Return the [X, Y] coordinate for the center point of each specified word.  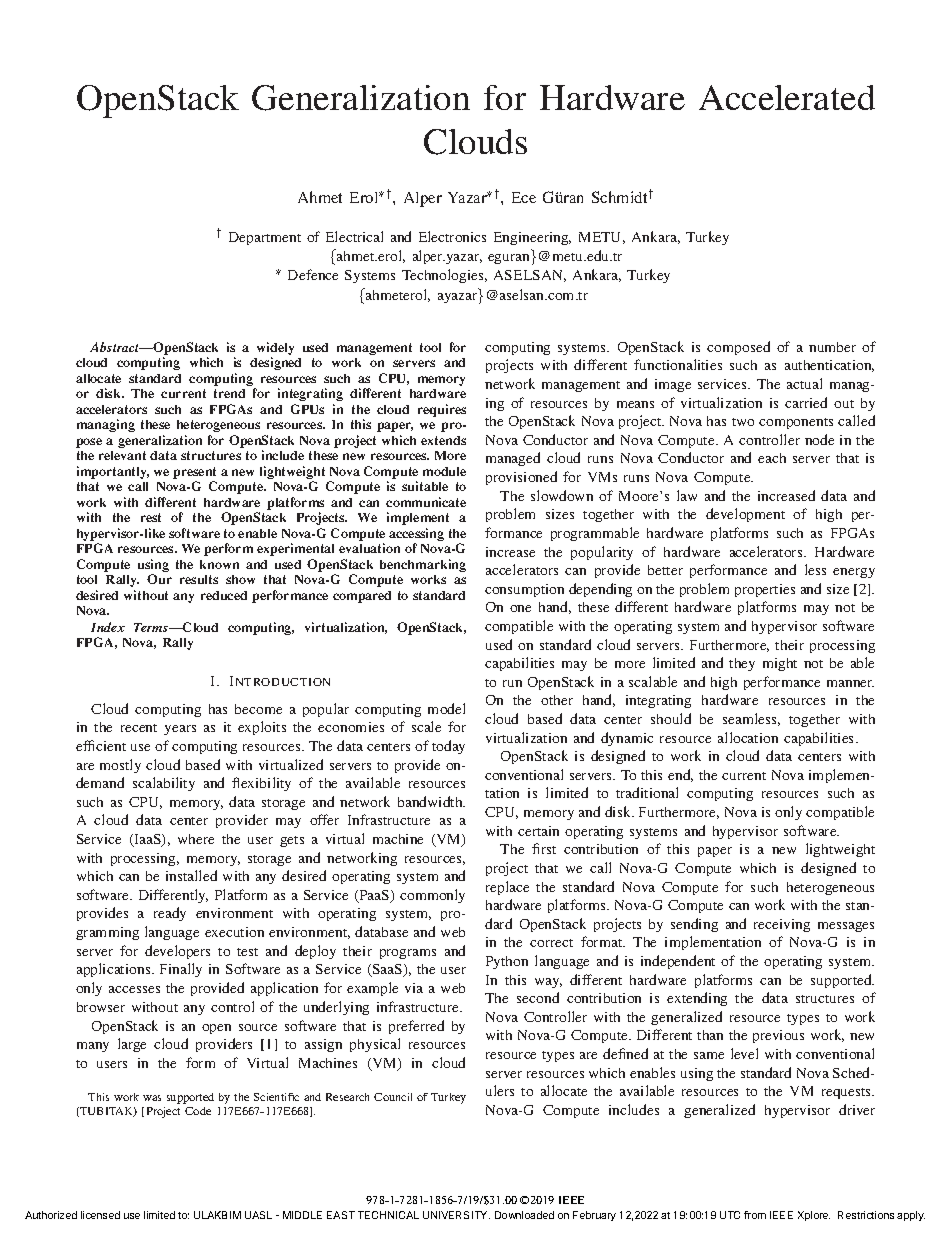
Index [108, 627]
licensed [100, 1215]
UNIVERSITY [456, 1215]
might [780, 664]
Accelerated [787, 97]
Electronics [452, 236]
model [446, 708]
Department [265, 238]
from [755, 1215]
